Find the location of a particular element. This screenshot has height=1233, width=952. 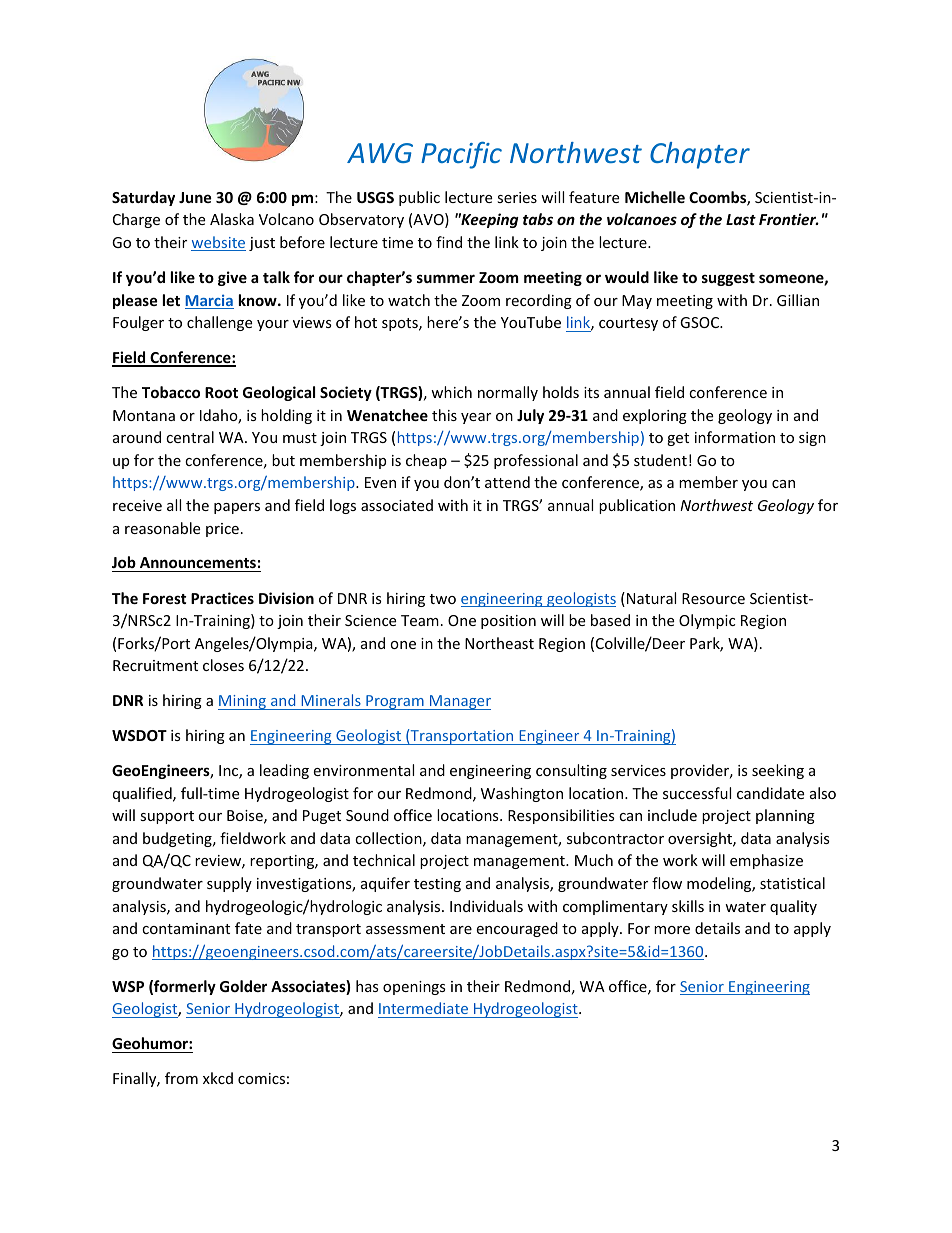

xkcd is located at coordinates (218, 1078).
